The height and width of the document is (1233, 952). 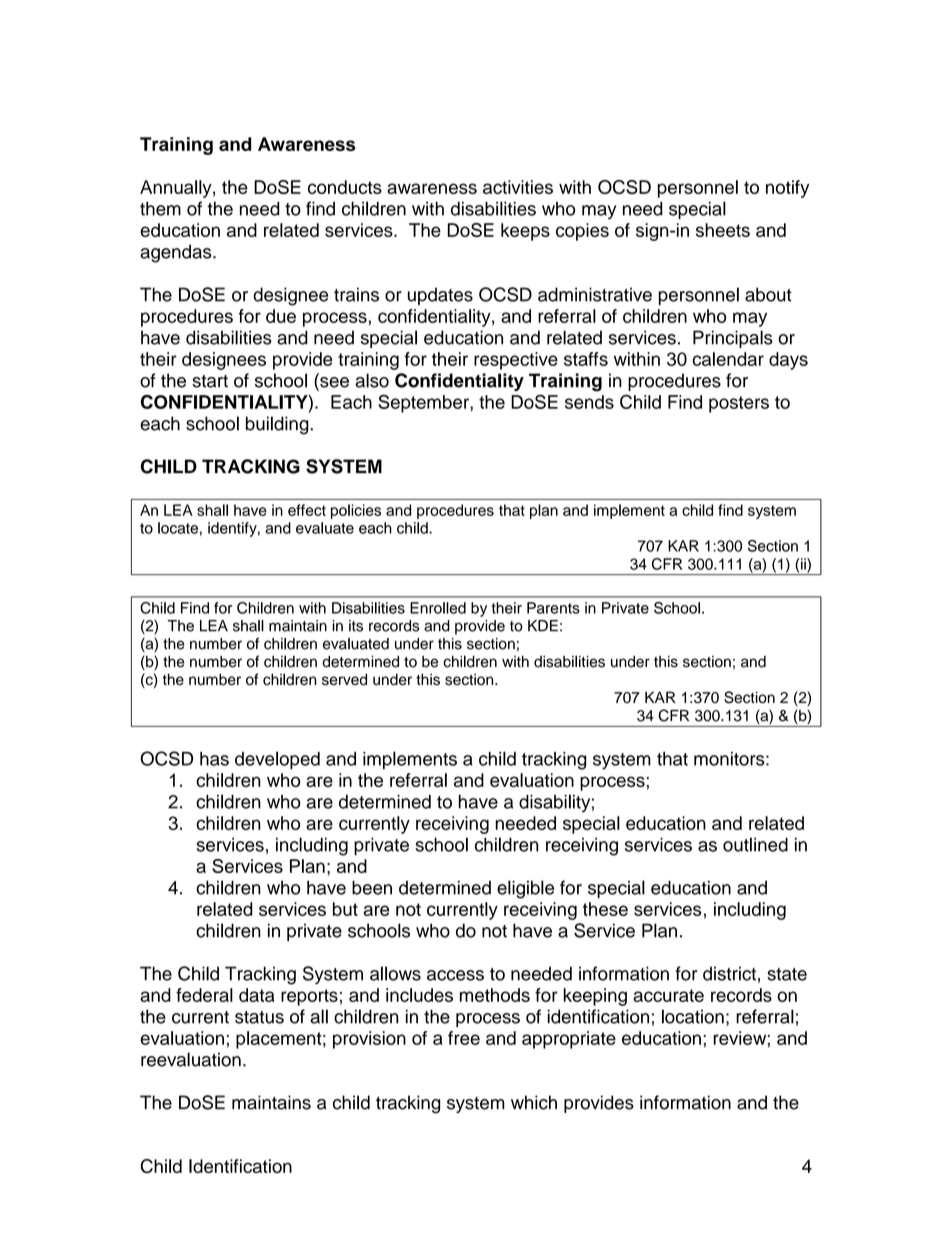 What do you see at coordinates (739, 404) in the document?
I see `posters` at bounding box center [739, 404].
